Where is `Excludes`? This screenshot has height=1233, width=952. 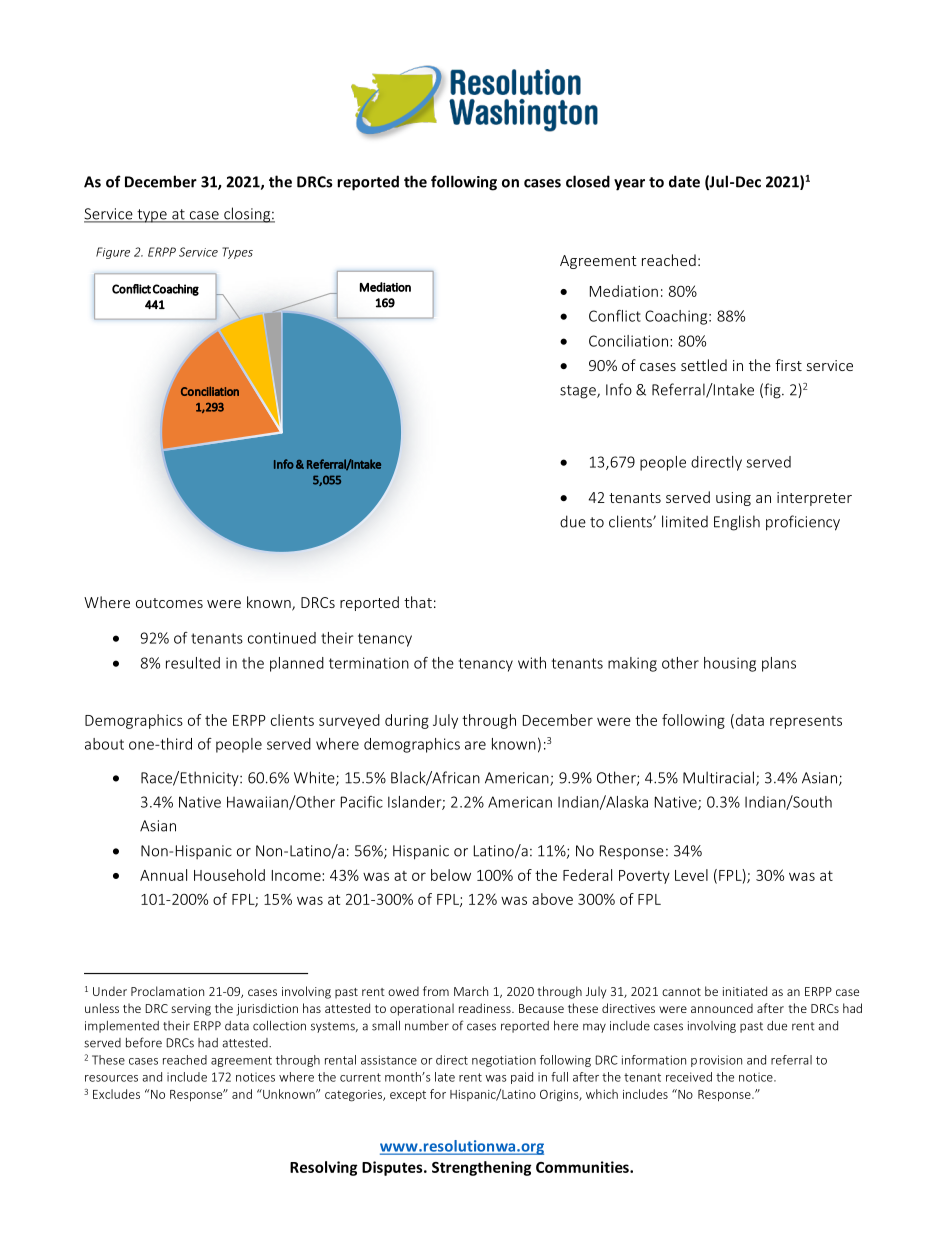 Excludes is located at coordinates (116, 1094).
